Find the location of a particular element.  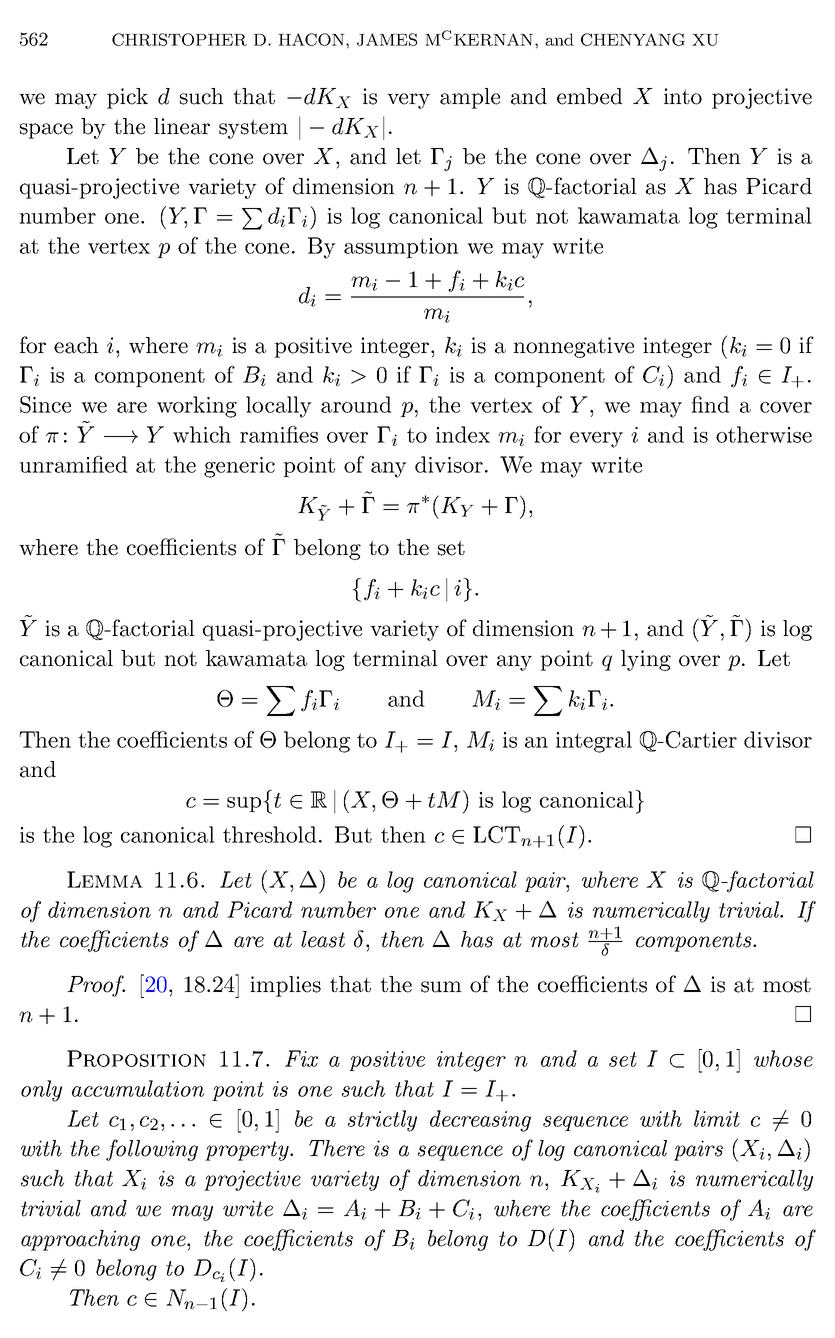

index is located at coordinates (463, 434).
